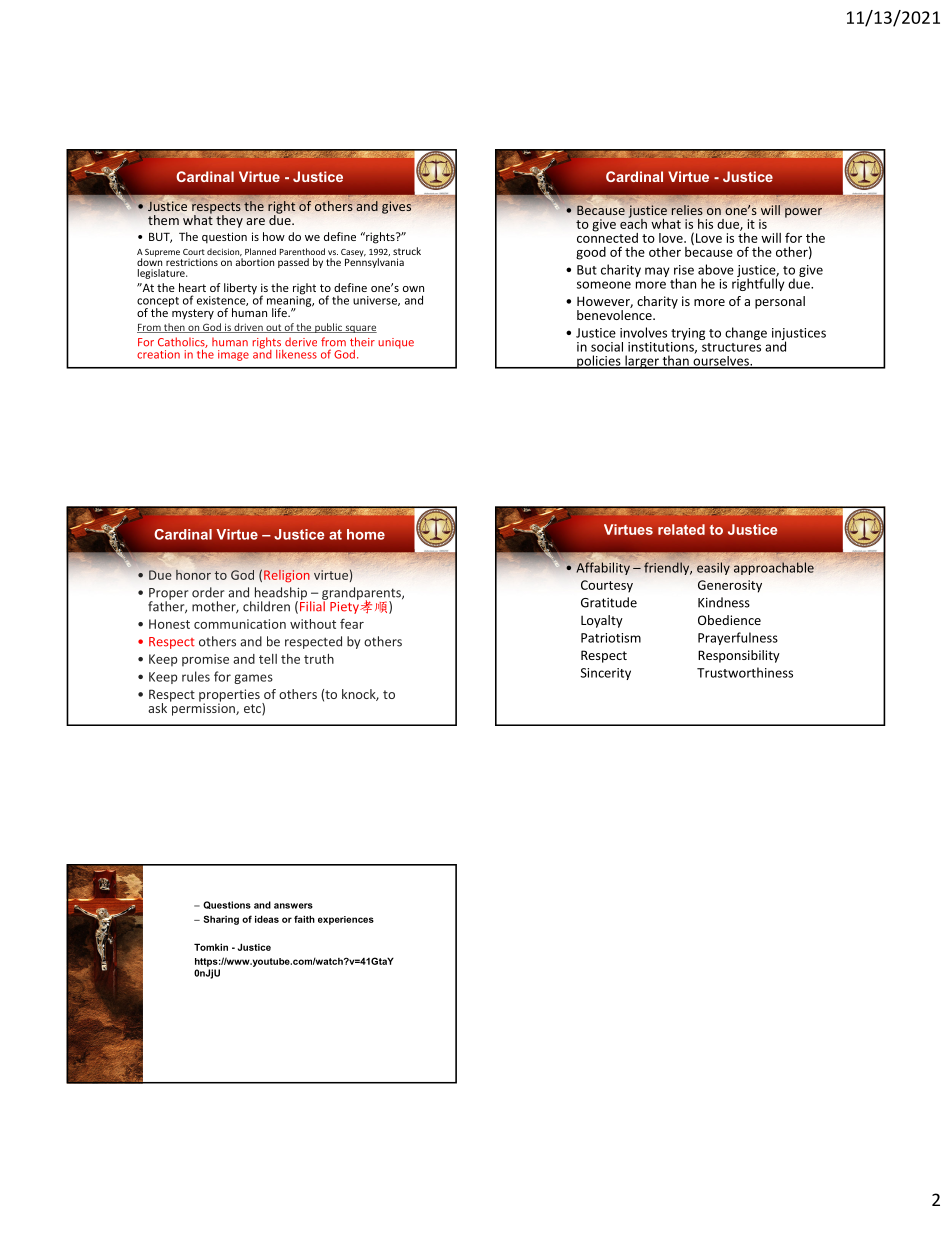 The width and height of the page is (952, 1233). Describe the element at coordinates (229, 221) in the page. I see `they` at that location.
